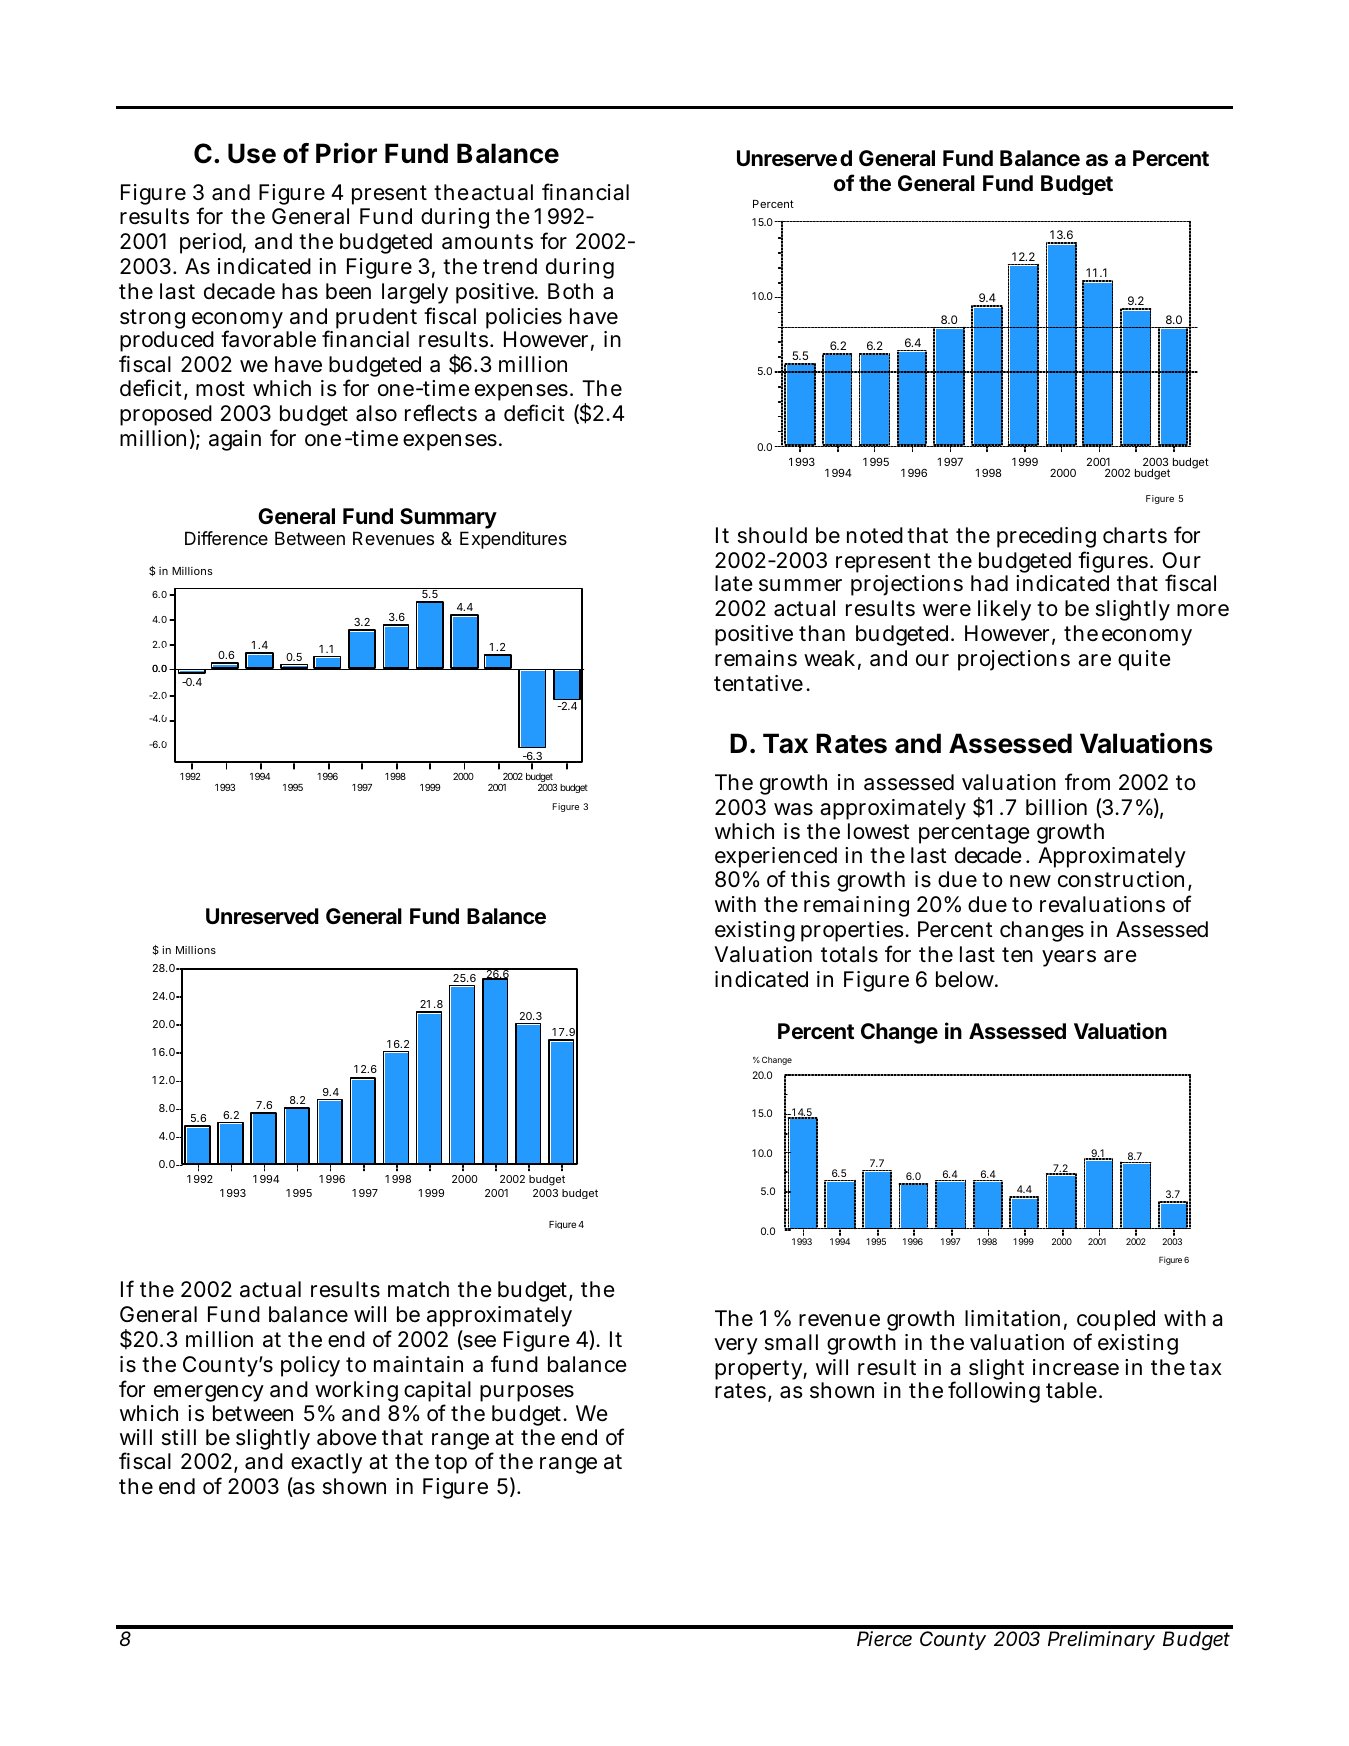 The image size is (1349, 1746). What do you see at coordinates (736, 1346) in the page?
I see `very` at bounding box center [736, 1346].
